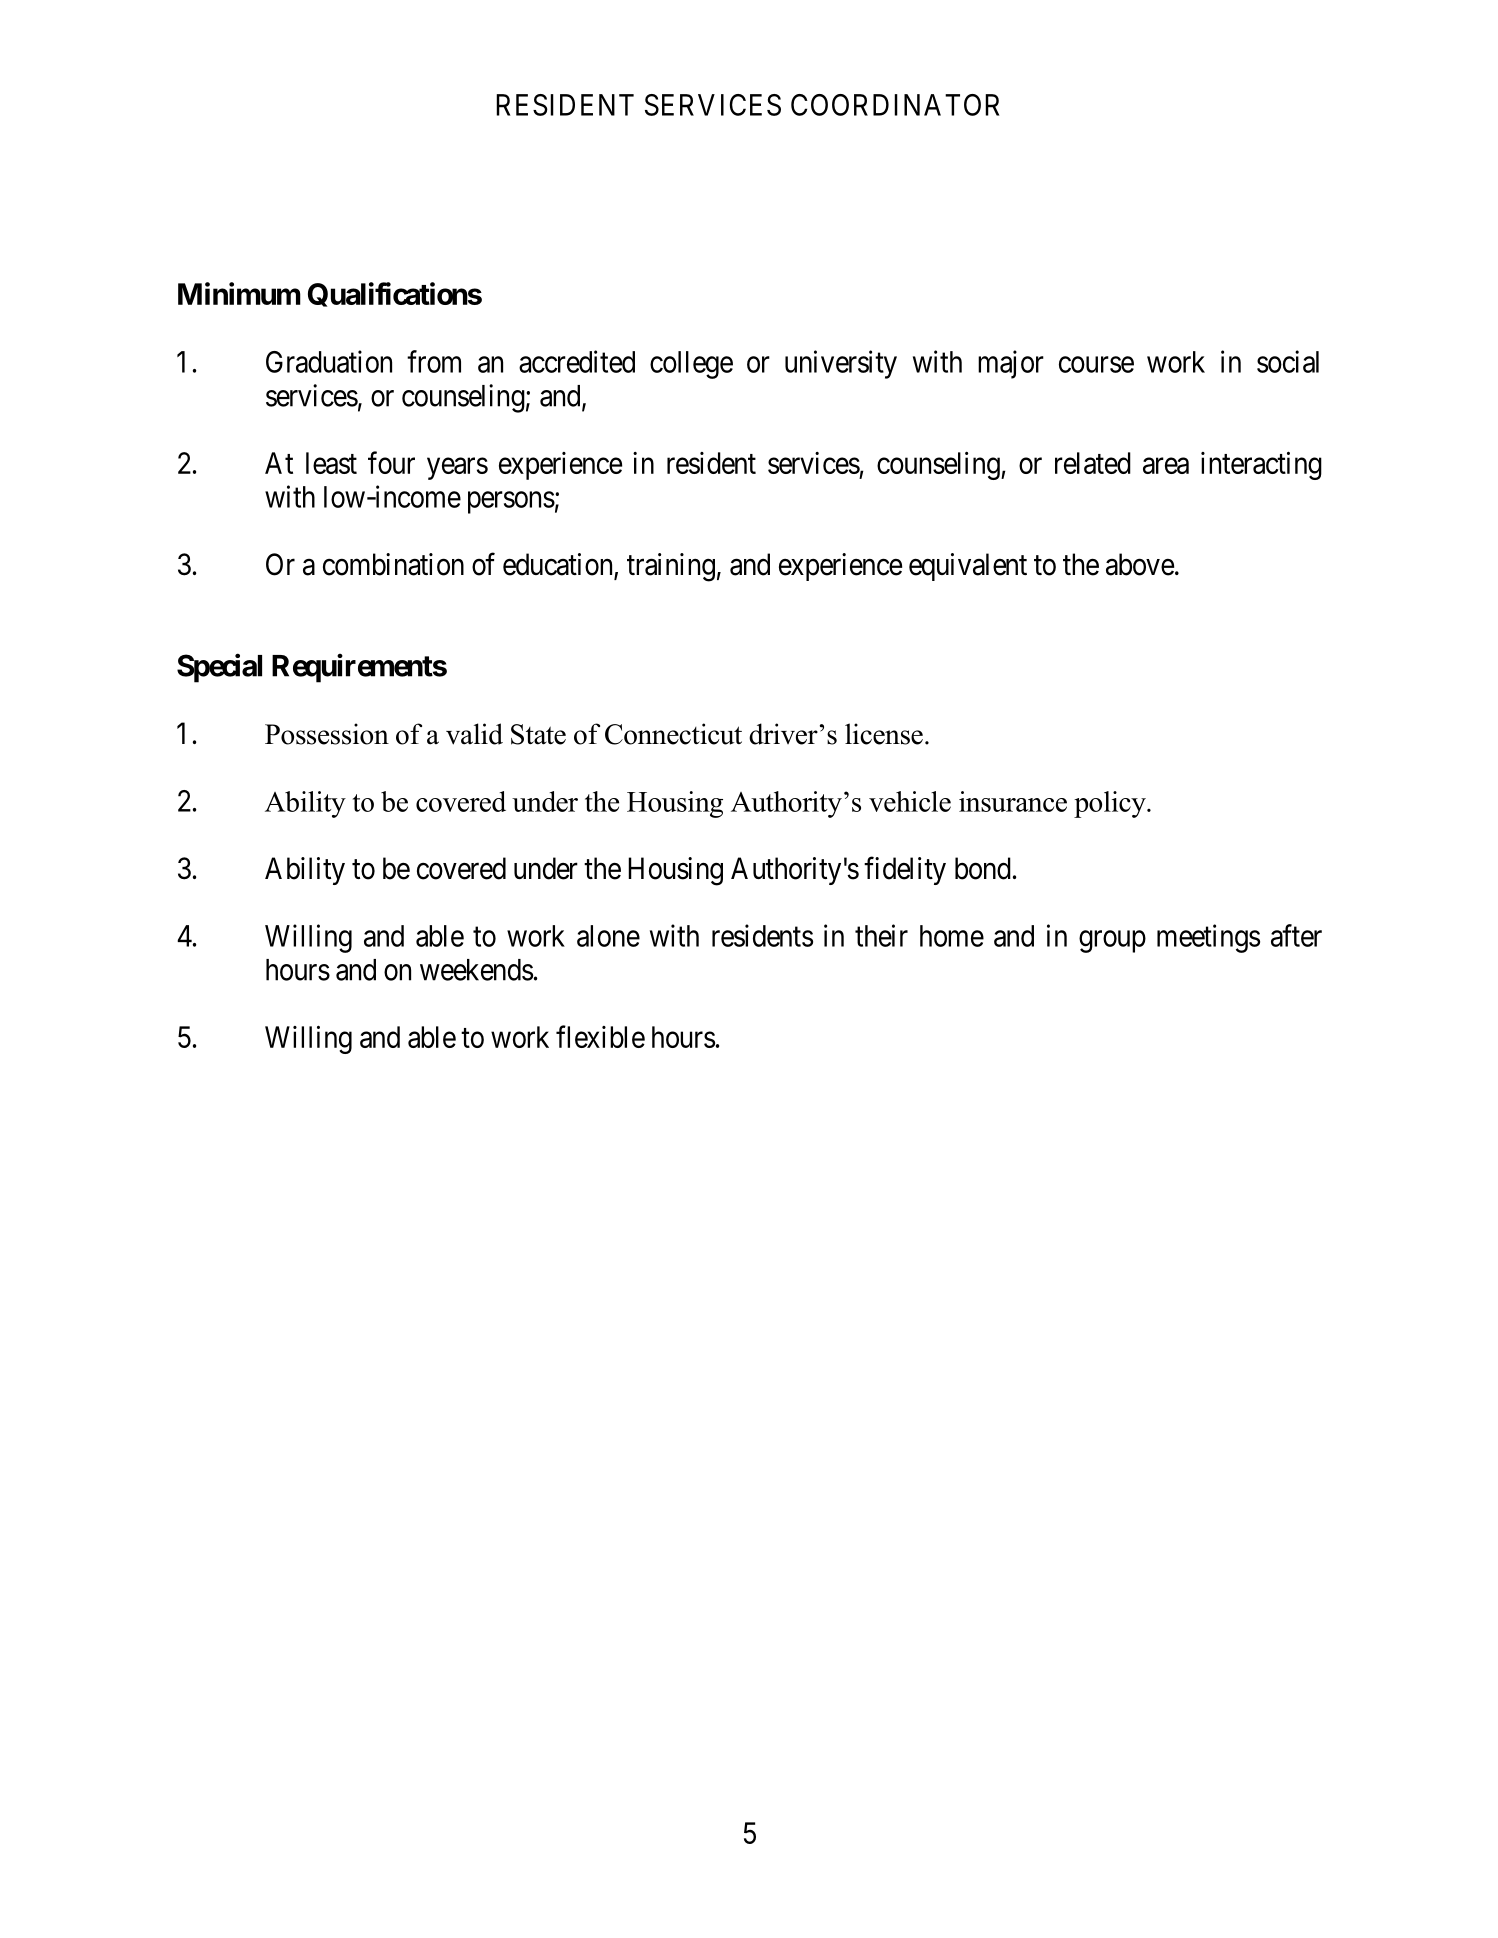 Image resolution: width=1498 pixels, height=1938 pixels. Describe the element at coordinates (393, 564) in the image. I see `combination` at that location.
